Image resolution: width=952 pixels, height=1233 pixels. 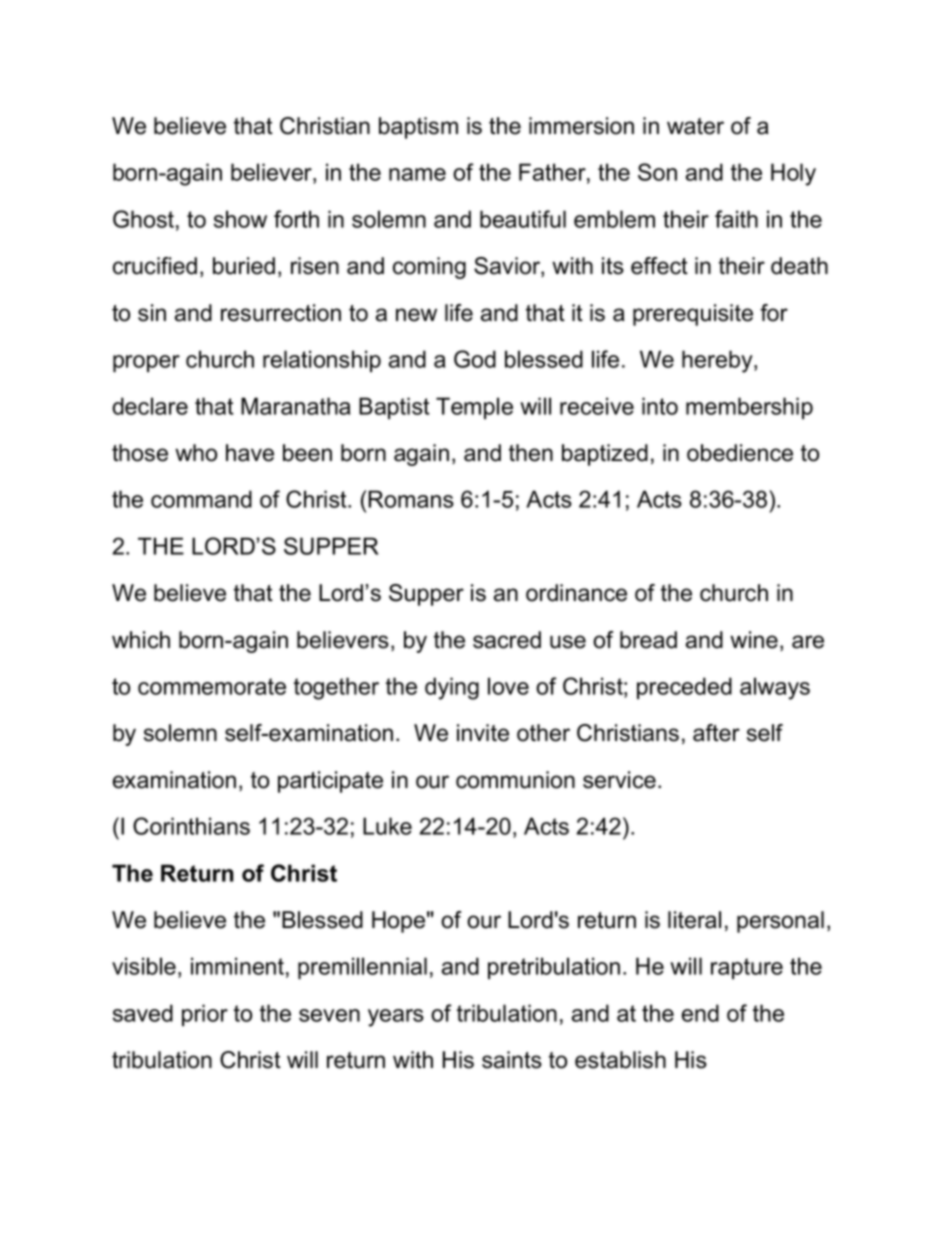 What do you see at coordinates (240, 219) in the screenshot?
I see `show` at bounding box center [240, 219].
